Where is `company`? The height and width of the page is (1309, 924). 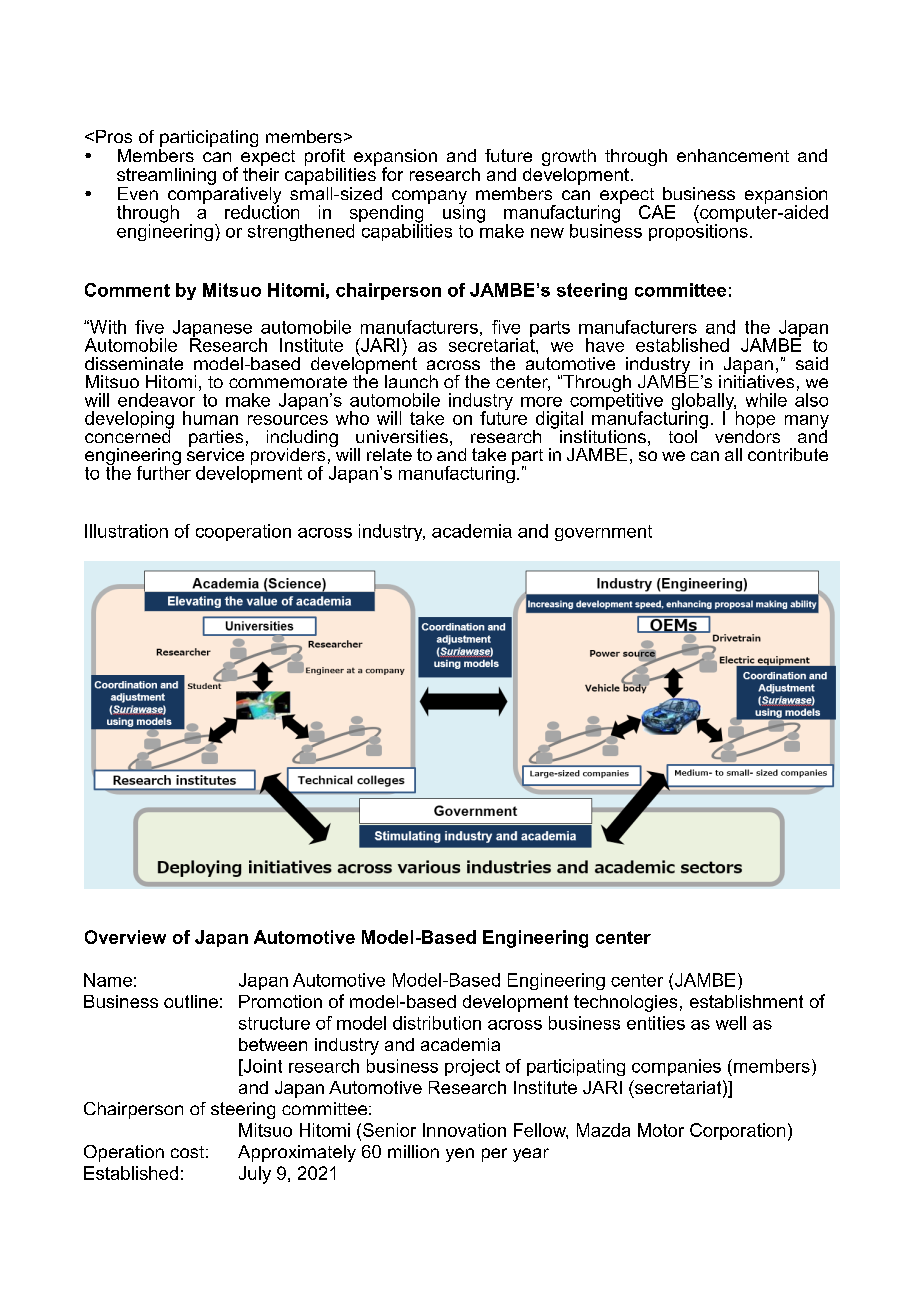 company is located at coordinates (429, 198).
